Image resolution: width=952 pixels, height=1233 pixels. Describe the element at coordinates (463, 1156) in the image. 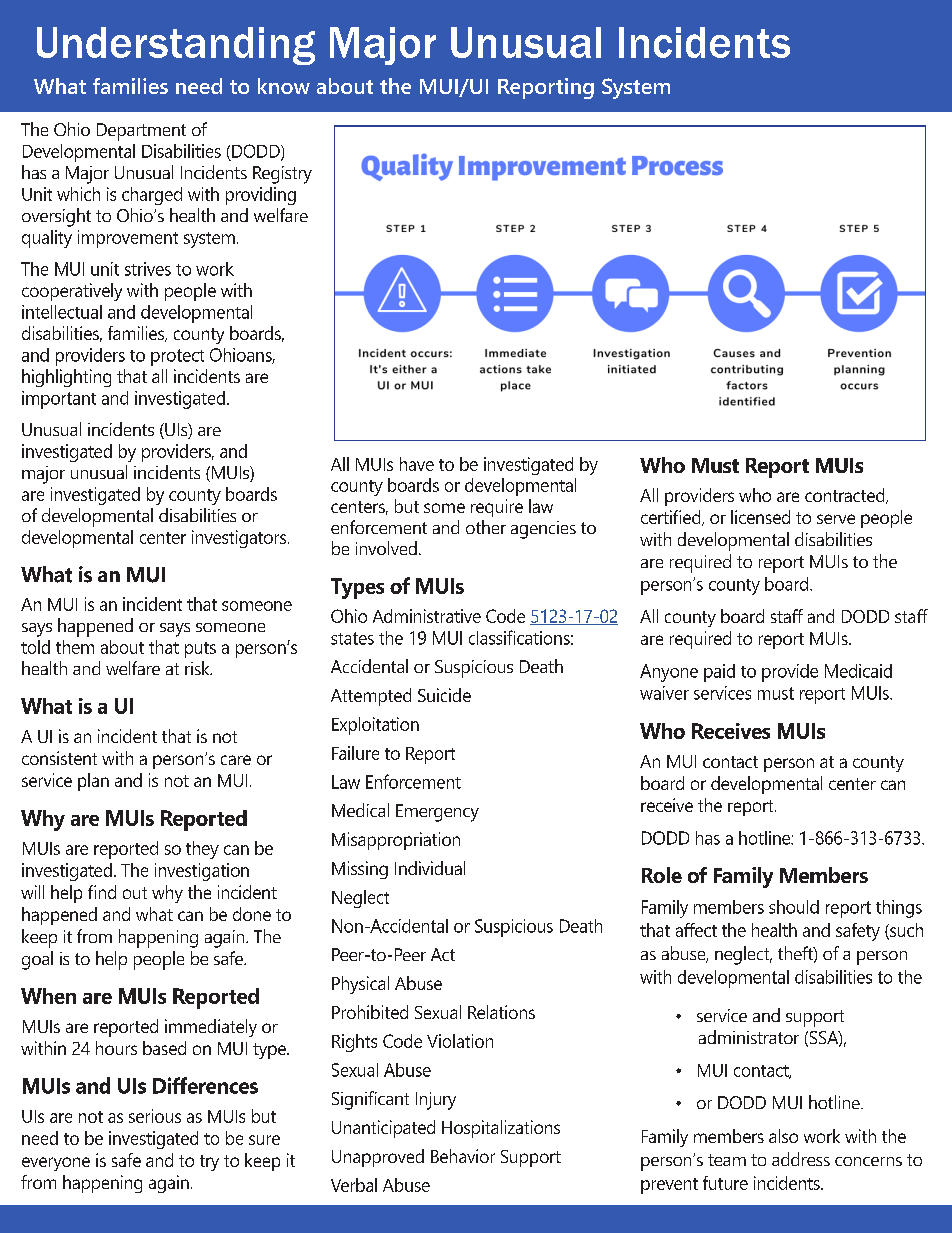

I see `Behavior` at that location.
